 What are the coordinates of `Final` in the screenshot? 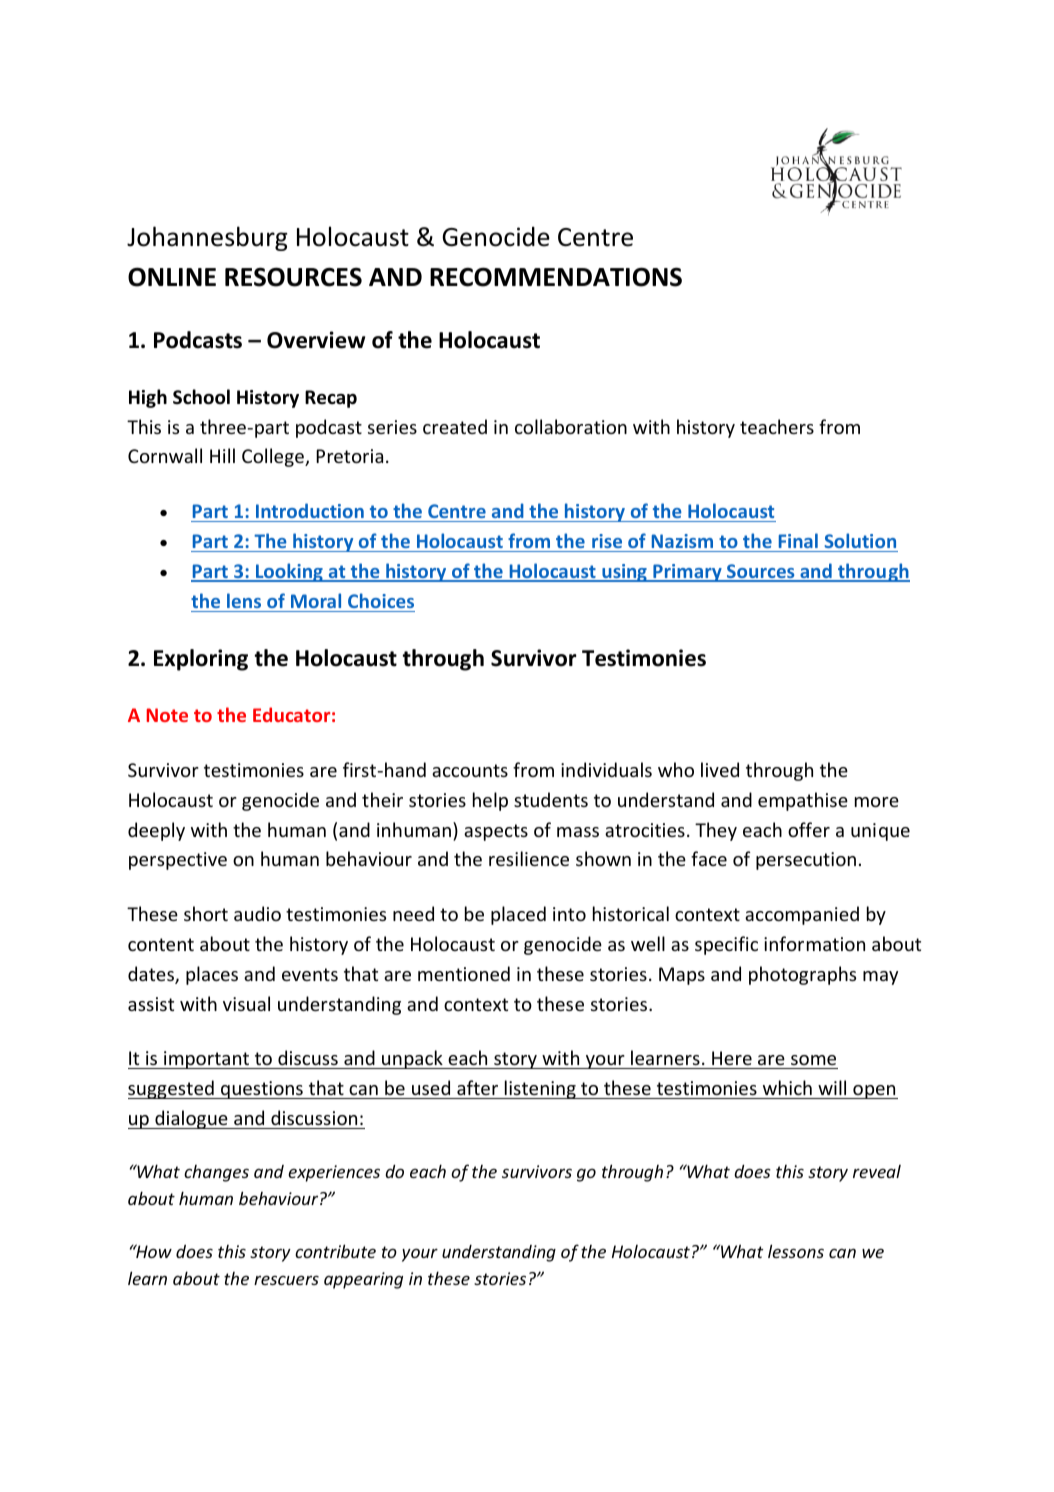 It's located at (798, 540).
